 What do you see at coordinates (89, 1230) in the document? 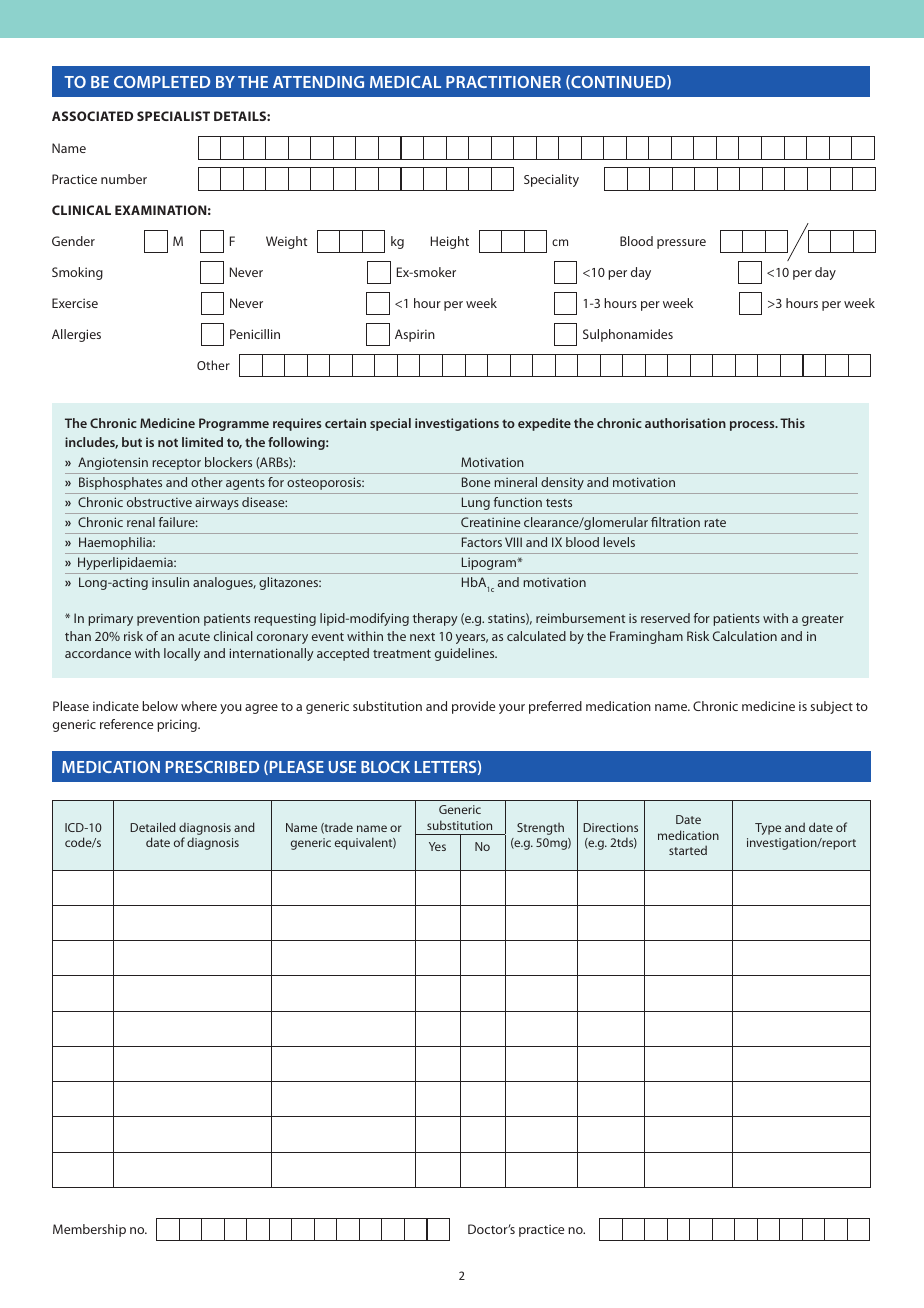
I see `Membership` at bounding box center [89, 1230].
